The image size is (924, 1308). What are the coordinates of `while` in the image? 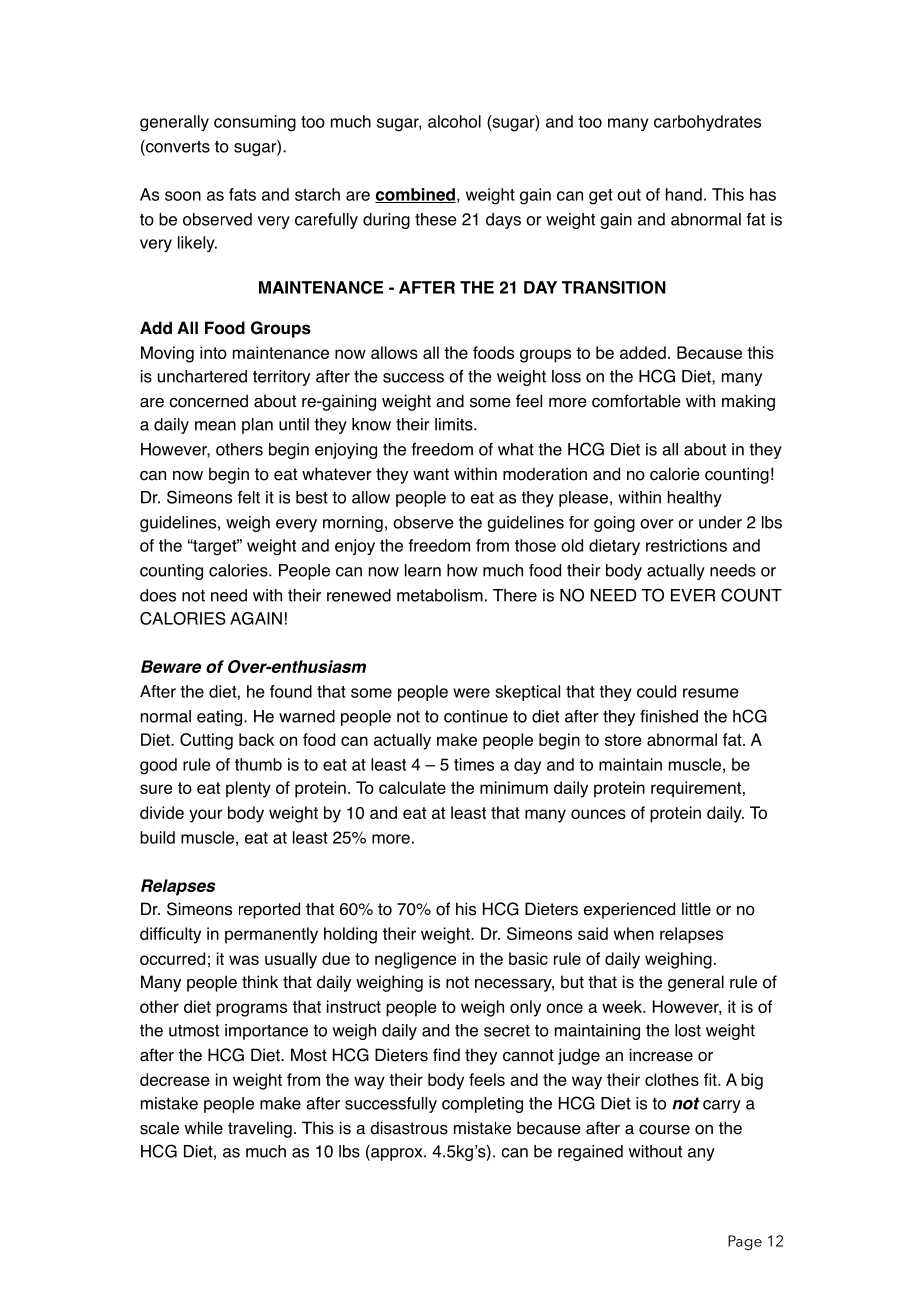 It's located at (203, 1128).
